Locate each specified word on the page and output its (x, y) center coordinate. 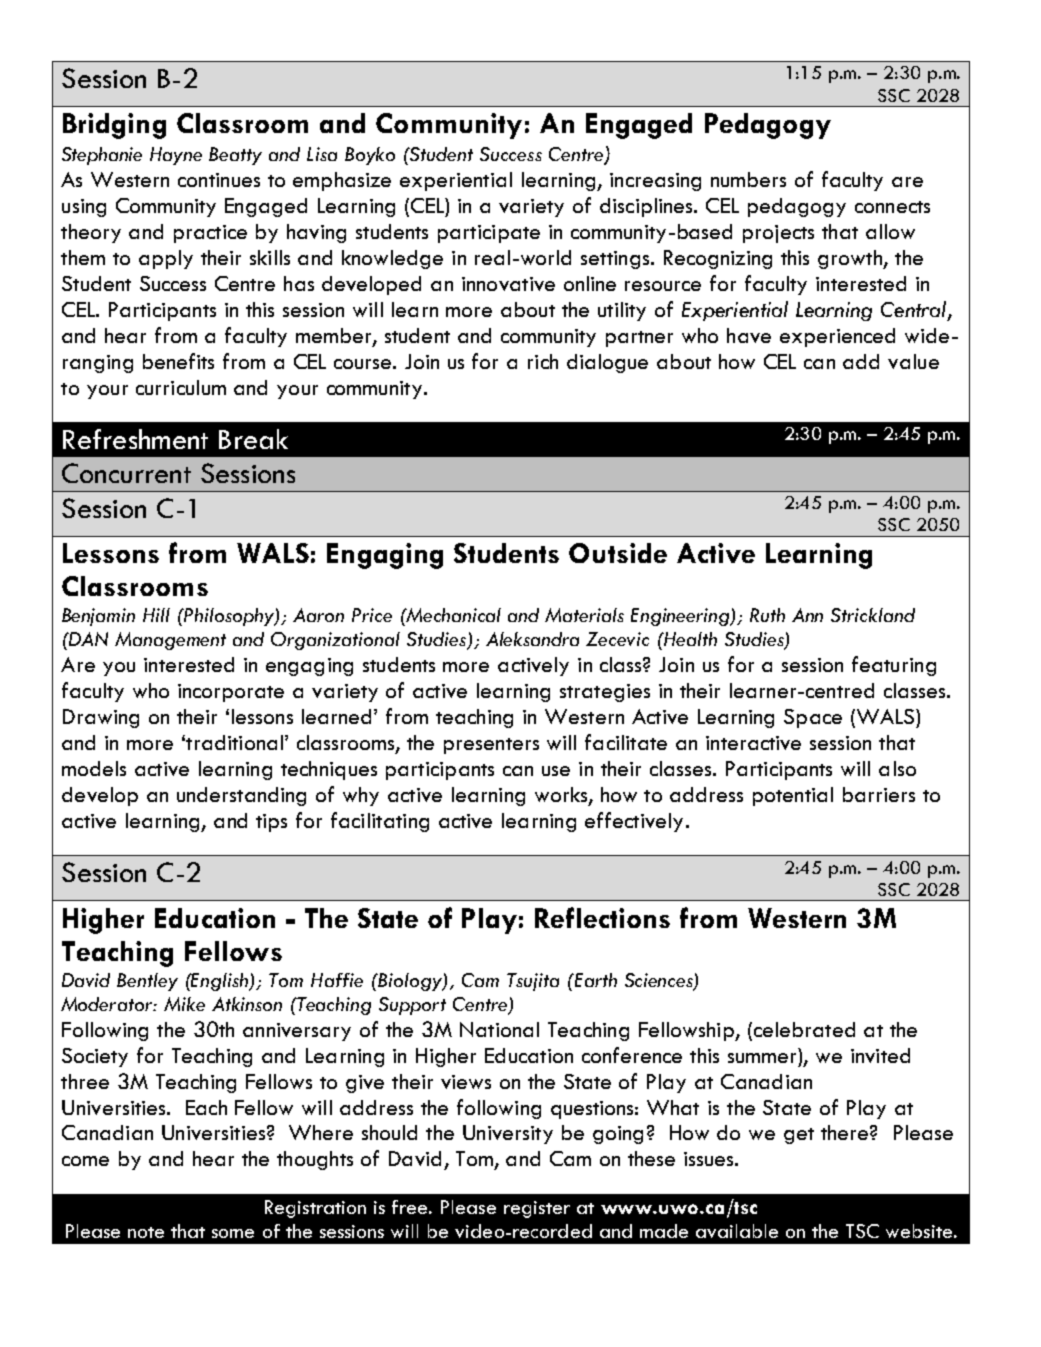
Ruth (767, 615)
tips (271, 823)
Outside (618, 553)
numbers (748, 179)
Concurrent (126, 473)
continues (219, 180)
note (146, 1232)
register (537, 1209)
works (562, 795)
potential (793, 796)
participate (489, 234)
